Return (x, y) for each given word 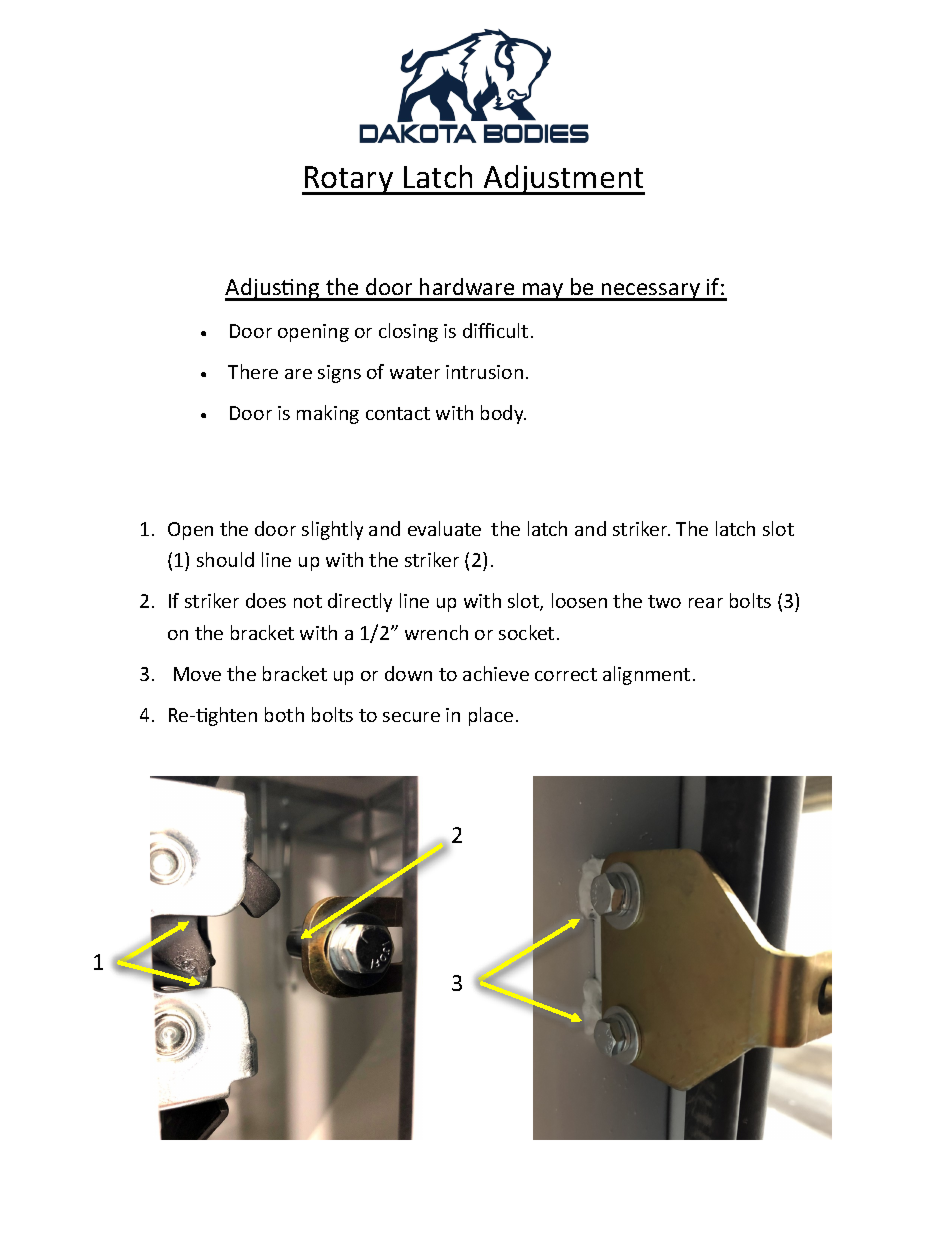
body (503, 414)
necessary (651, 292)
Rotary (349, 180)
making (328, 414)
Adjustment (563, 180)
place (491, 716)
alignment (646, 675)
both (284, 714)
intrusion (484, 372)
